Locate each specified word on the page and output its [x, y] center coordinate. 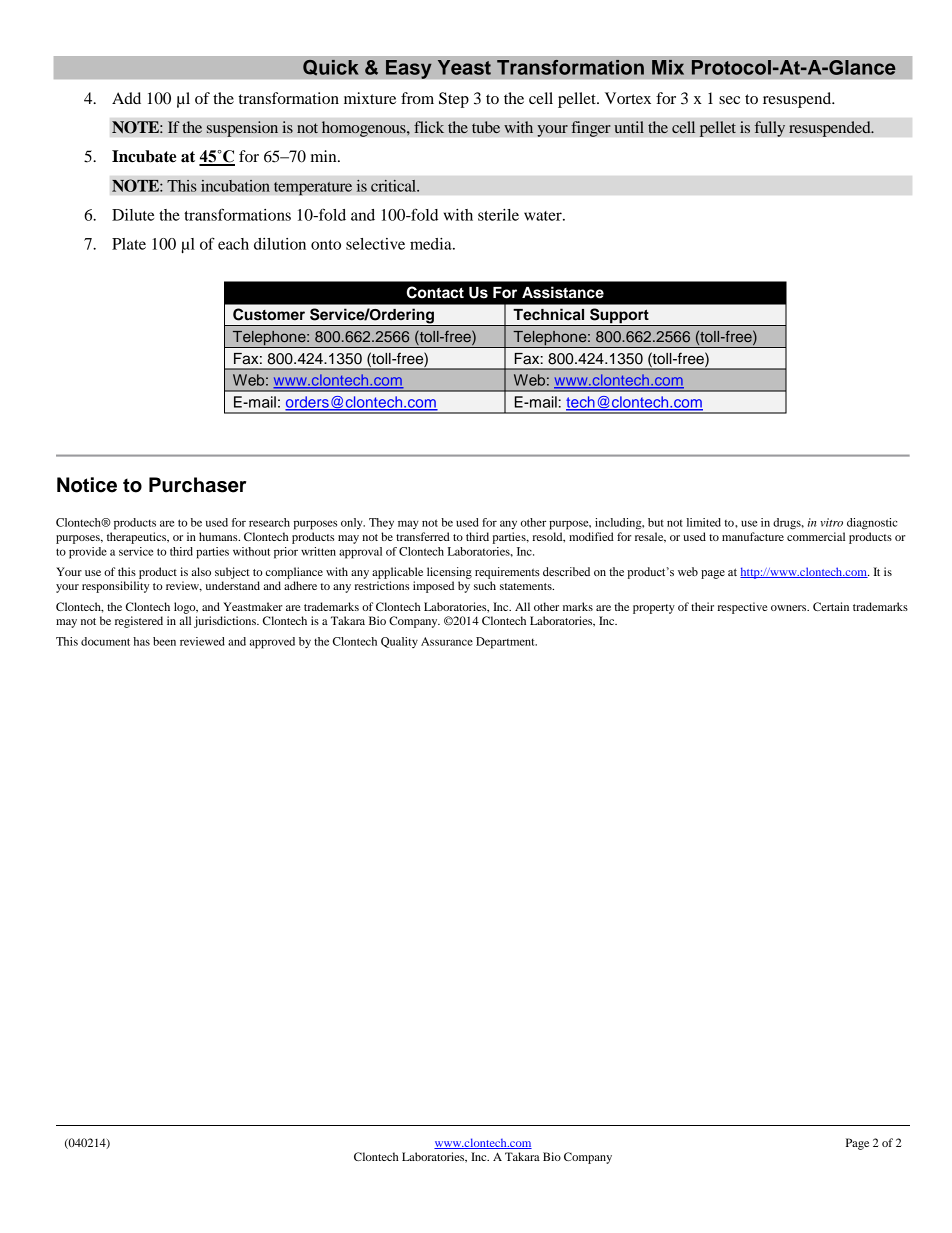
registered [139, 622]
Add [126, 98]
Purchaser [197, 485]
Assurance [447, 641]
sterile [498, 215]
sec [729, 100]
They [381, 523]
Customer [269, 314]
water [544, 216]
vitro [831, 522]
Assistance [563, 292]
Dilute [133, 215]
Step [454, 100]
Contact [435, 292]
